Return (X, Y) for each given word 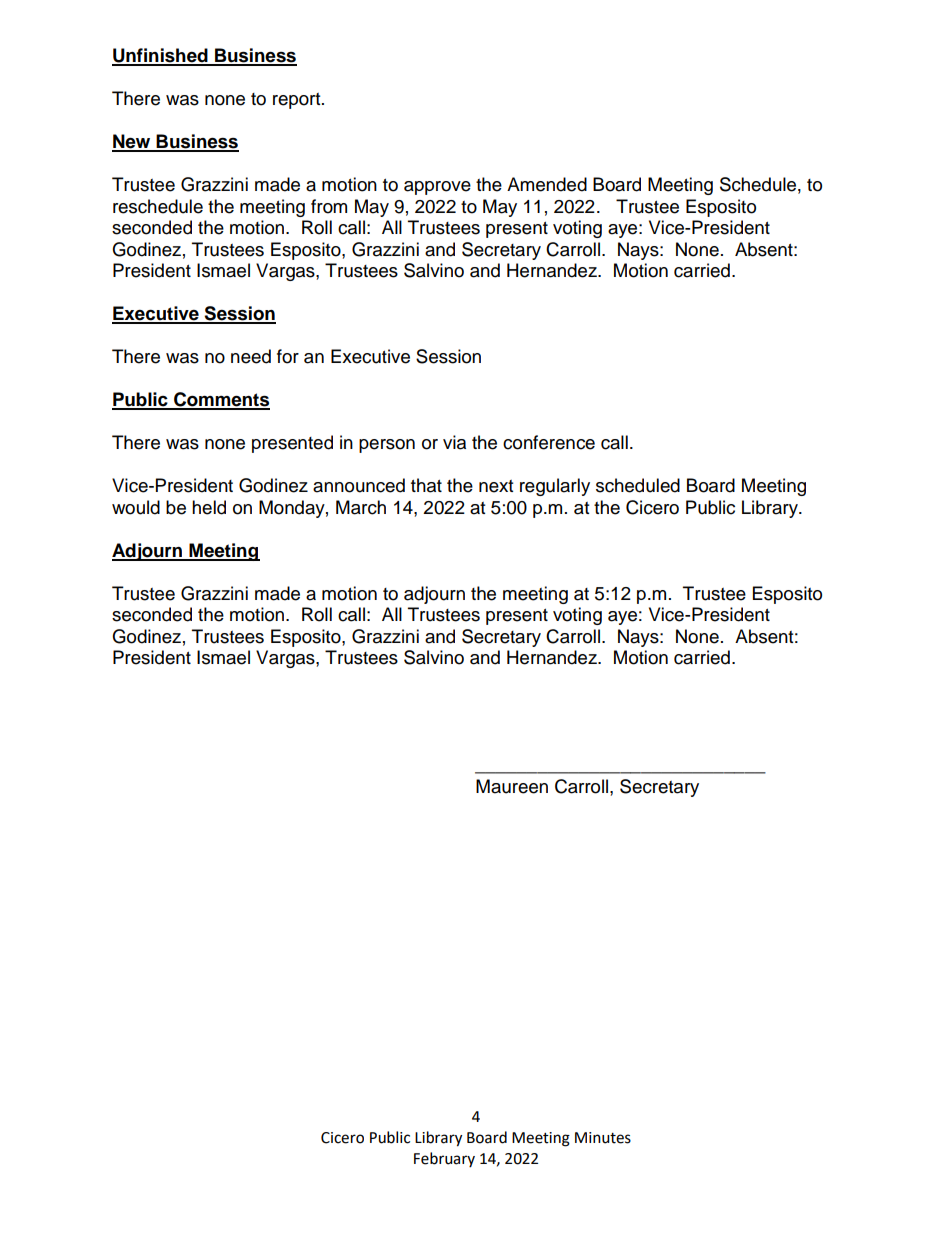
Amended (547, 184)
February (444, 1159)
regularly (555, 487)
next (496, 486)
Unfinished (161, 56)
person (387, 446)
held (209, 507)
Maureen (512, 786)
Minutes (603, 1138)
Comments (221, 400)
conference (549, 442)
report (298, 101)
